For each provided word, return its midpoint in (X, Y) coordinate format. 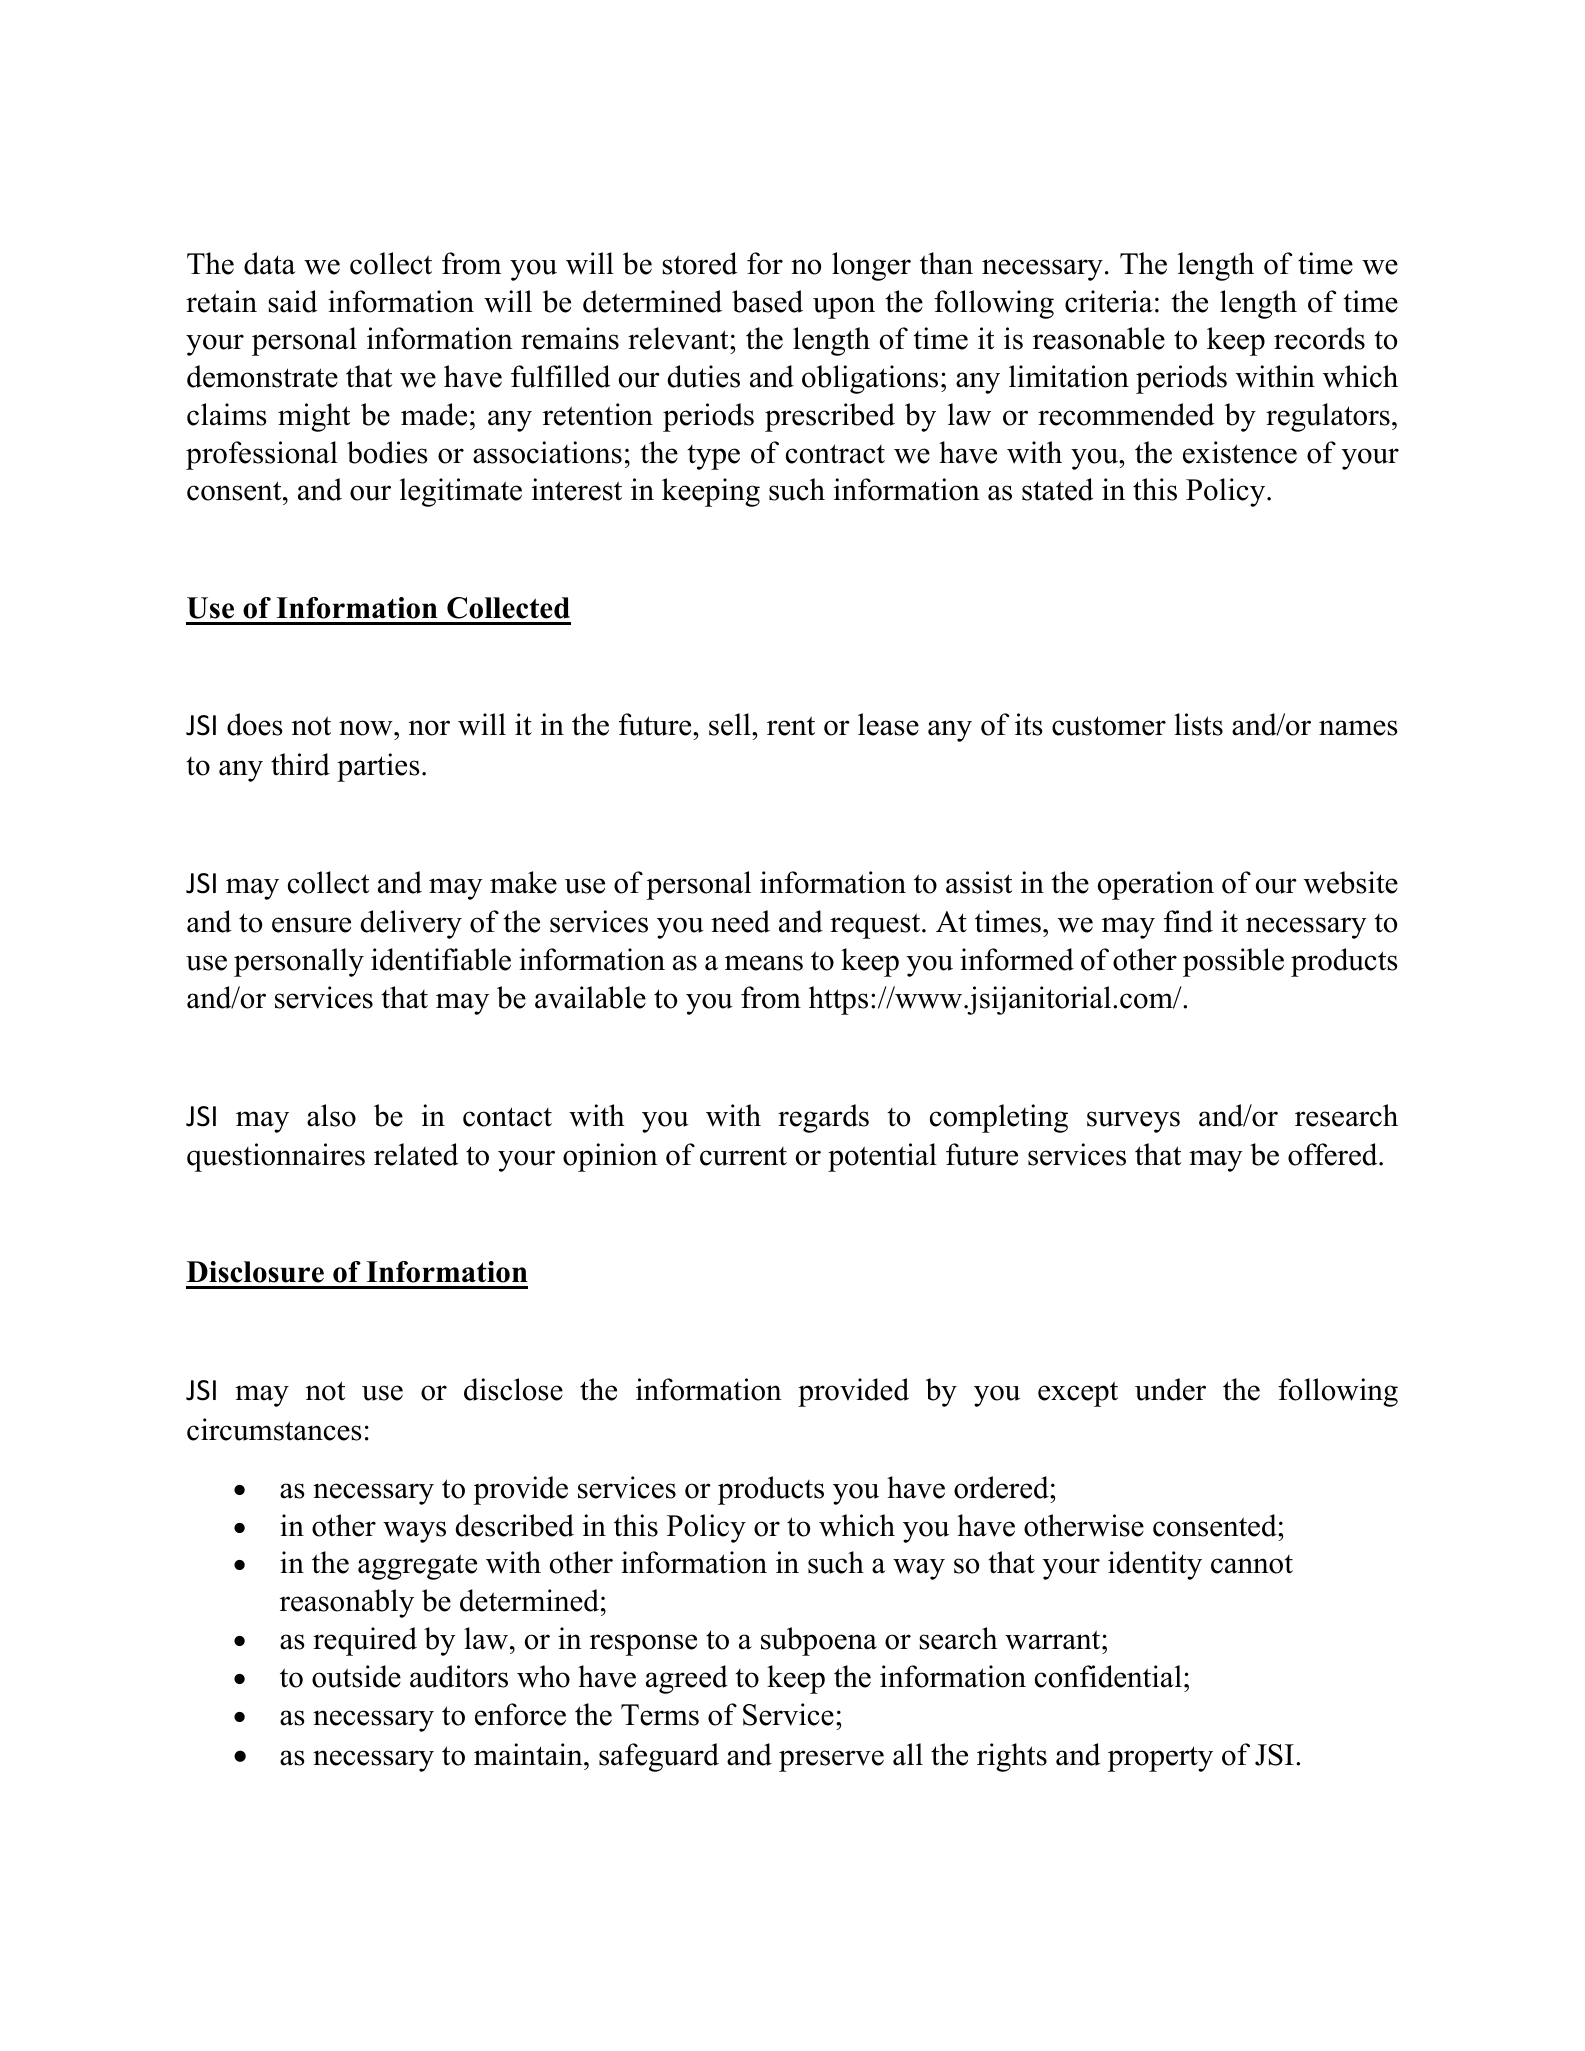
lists (1198, 724)
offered (1334, 1154)
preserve (831, 1761)
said (292, 301)
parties (378, 767)
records (1319, 338)
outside (356, 1676)
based (767, 301)
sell (731, 724)
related (416, 1154)
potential (882, 1157)
